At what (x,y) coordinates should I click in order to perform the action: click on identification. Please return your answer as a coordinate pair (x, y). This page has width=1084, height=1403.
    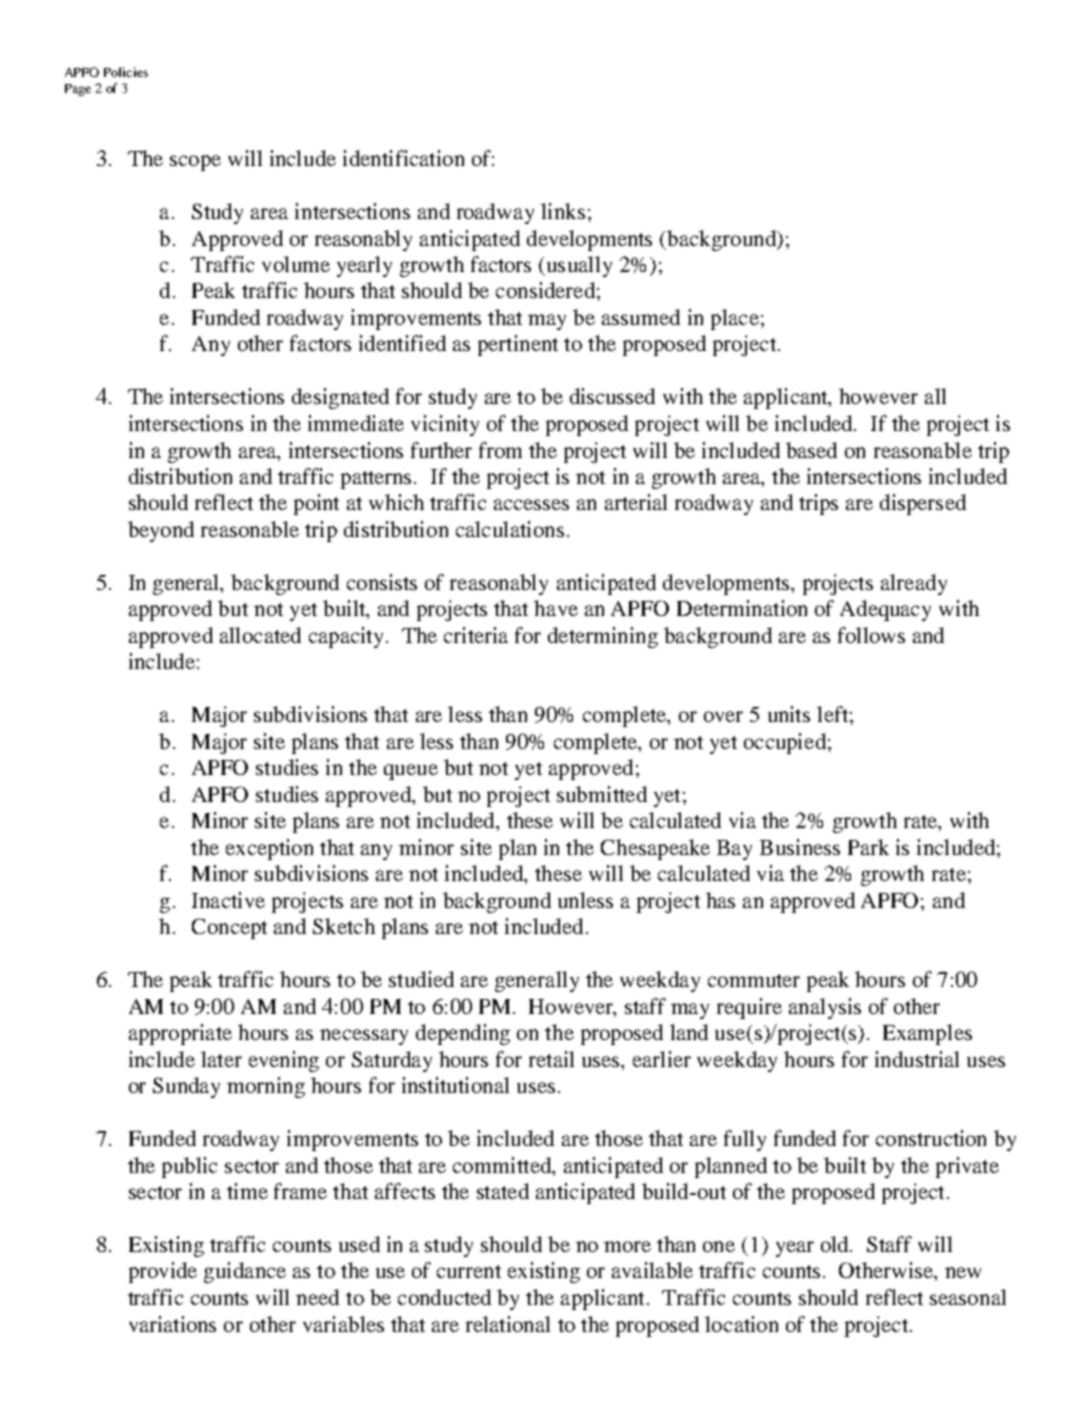
    Looking at the image, I should click on (403, 158).
